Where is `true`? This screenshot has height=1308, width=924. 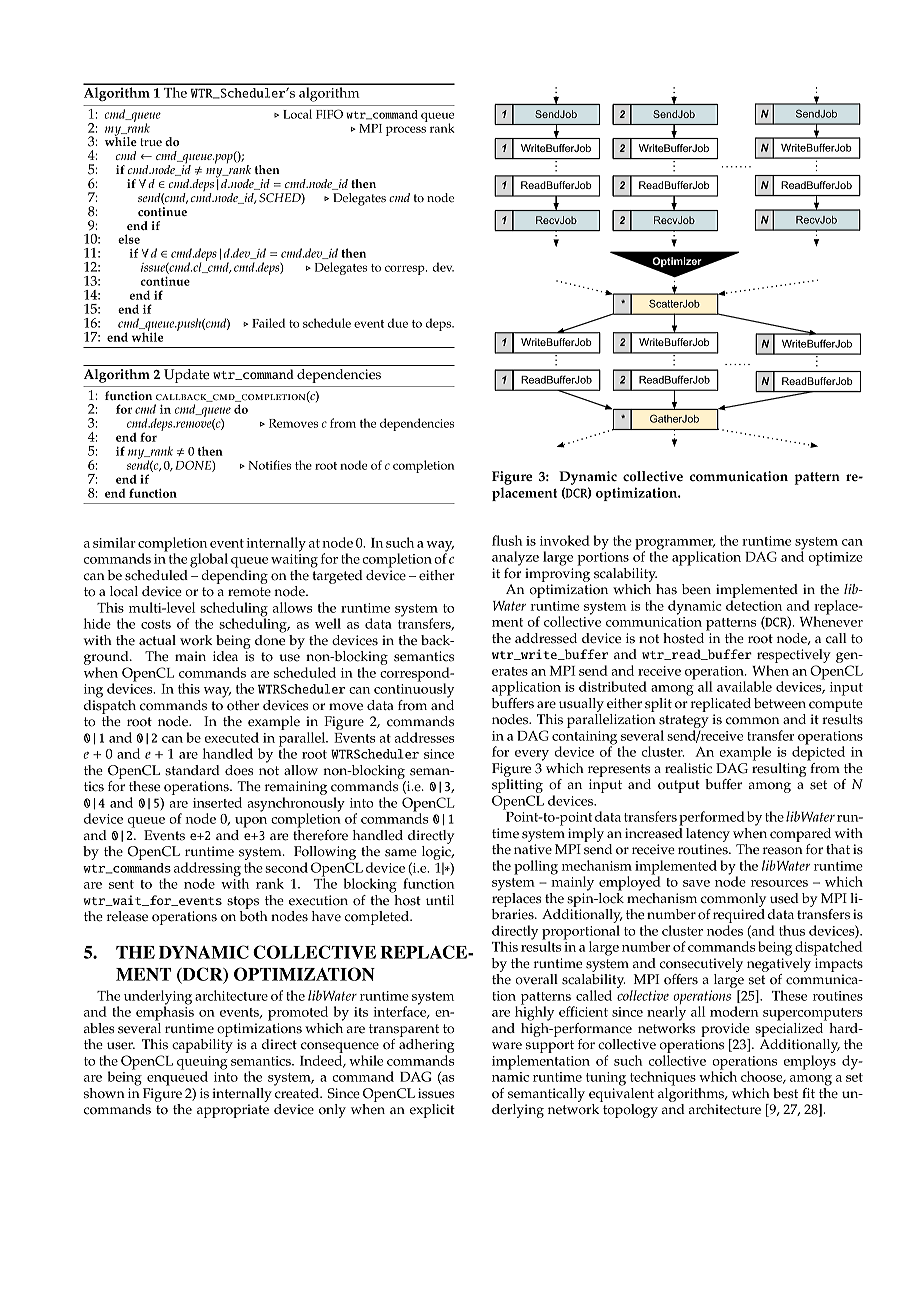
true is located at coordinates (151, 142).
